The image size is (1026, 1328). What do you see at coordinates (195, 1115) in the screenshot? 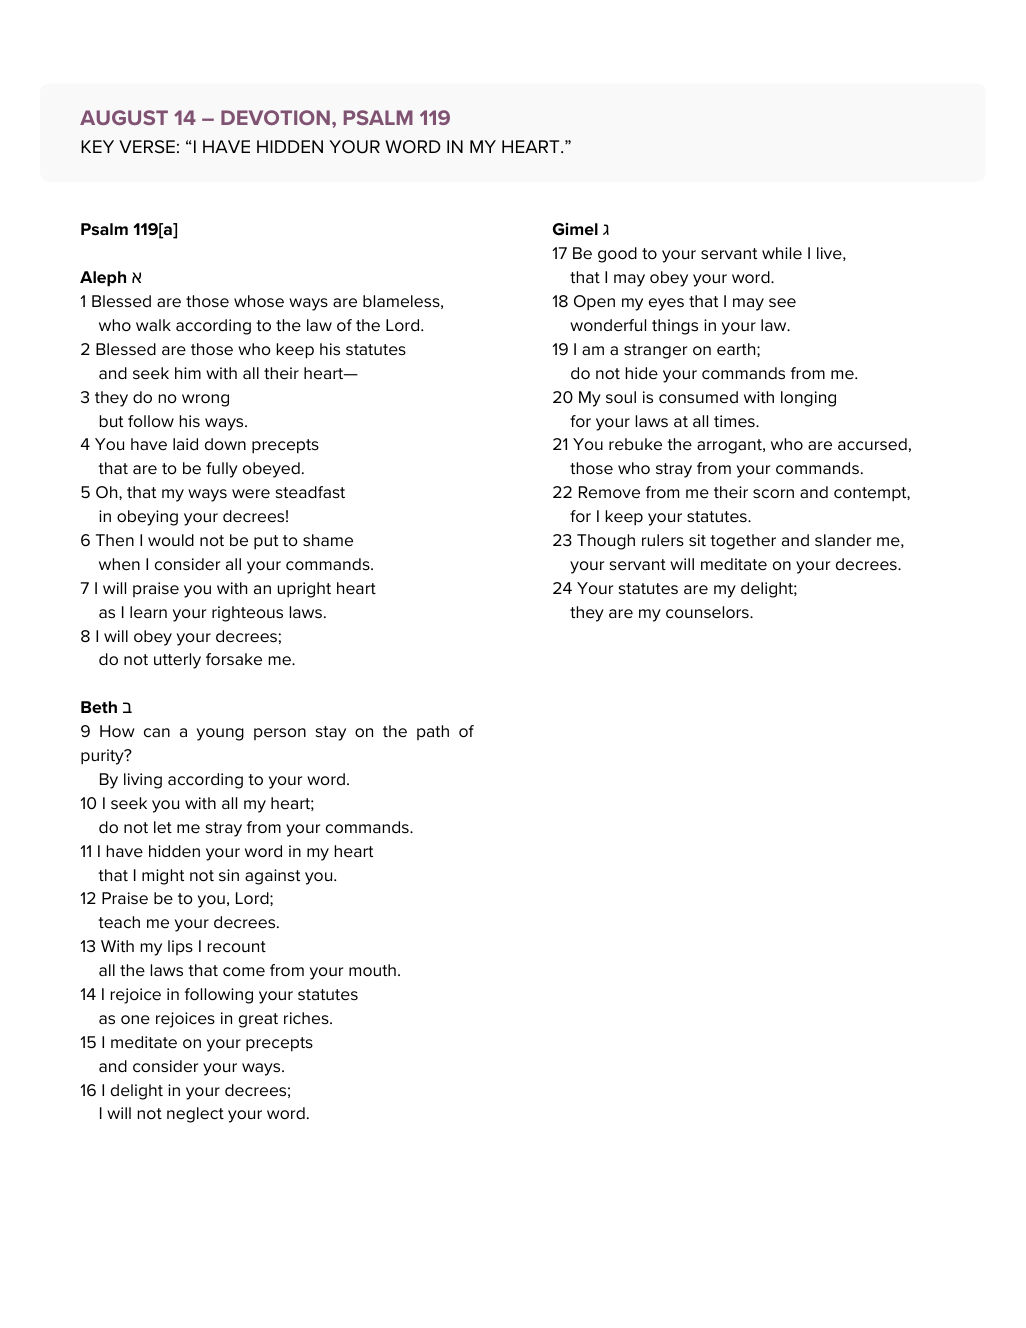
I see `neglect` at bounding box center [195, 1115].
